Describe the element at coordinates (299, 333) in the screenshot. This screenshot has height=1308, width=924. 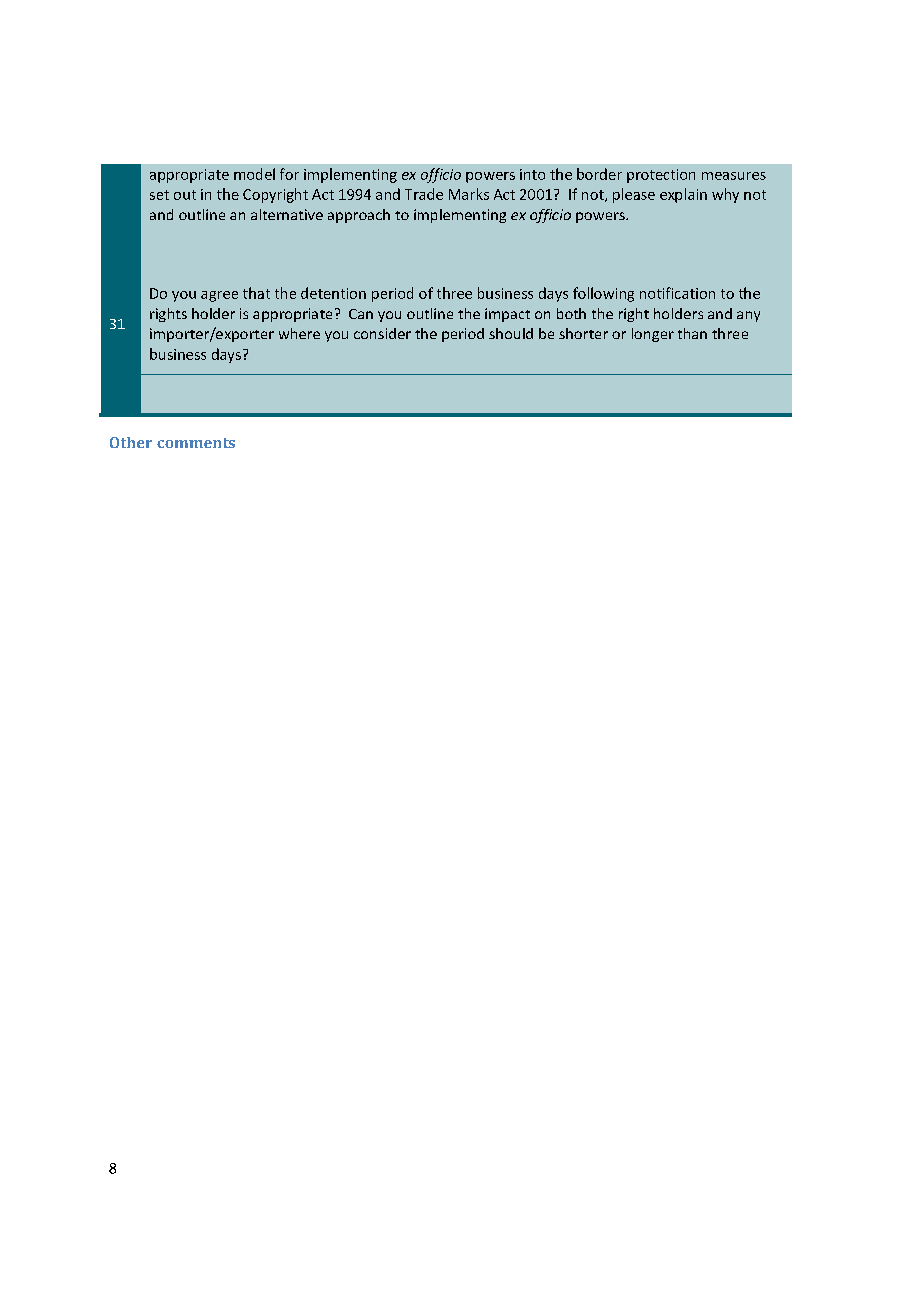
I see `where` at that location.
